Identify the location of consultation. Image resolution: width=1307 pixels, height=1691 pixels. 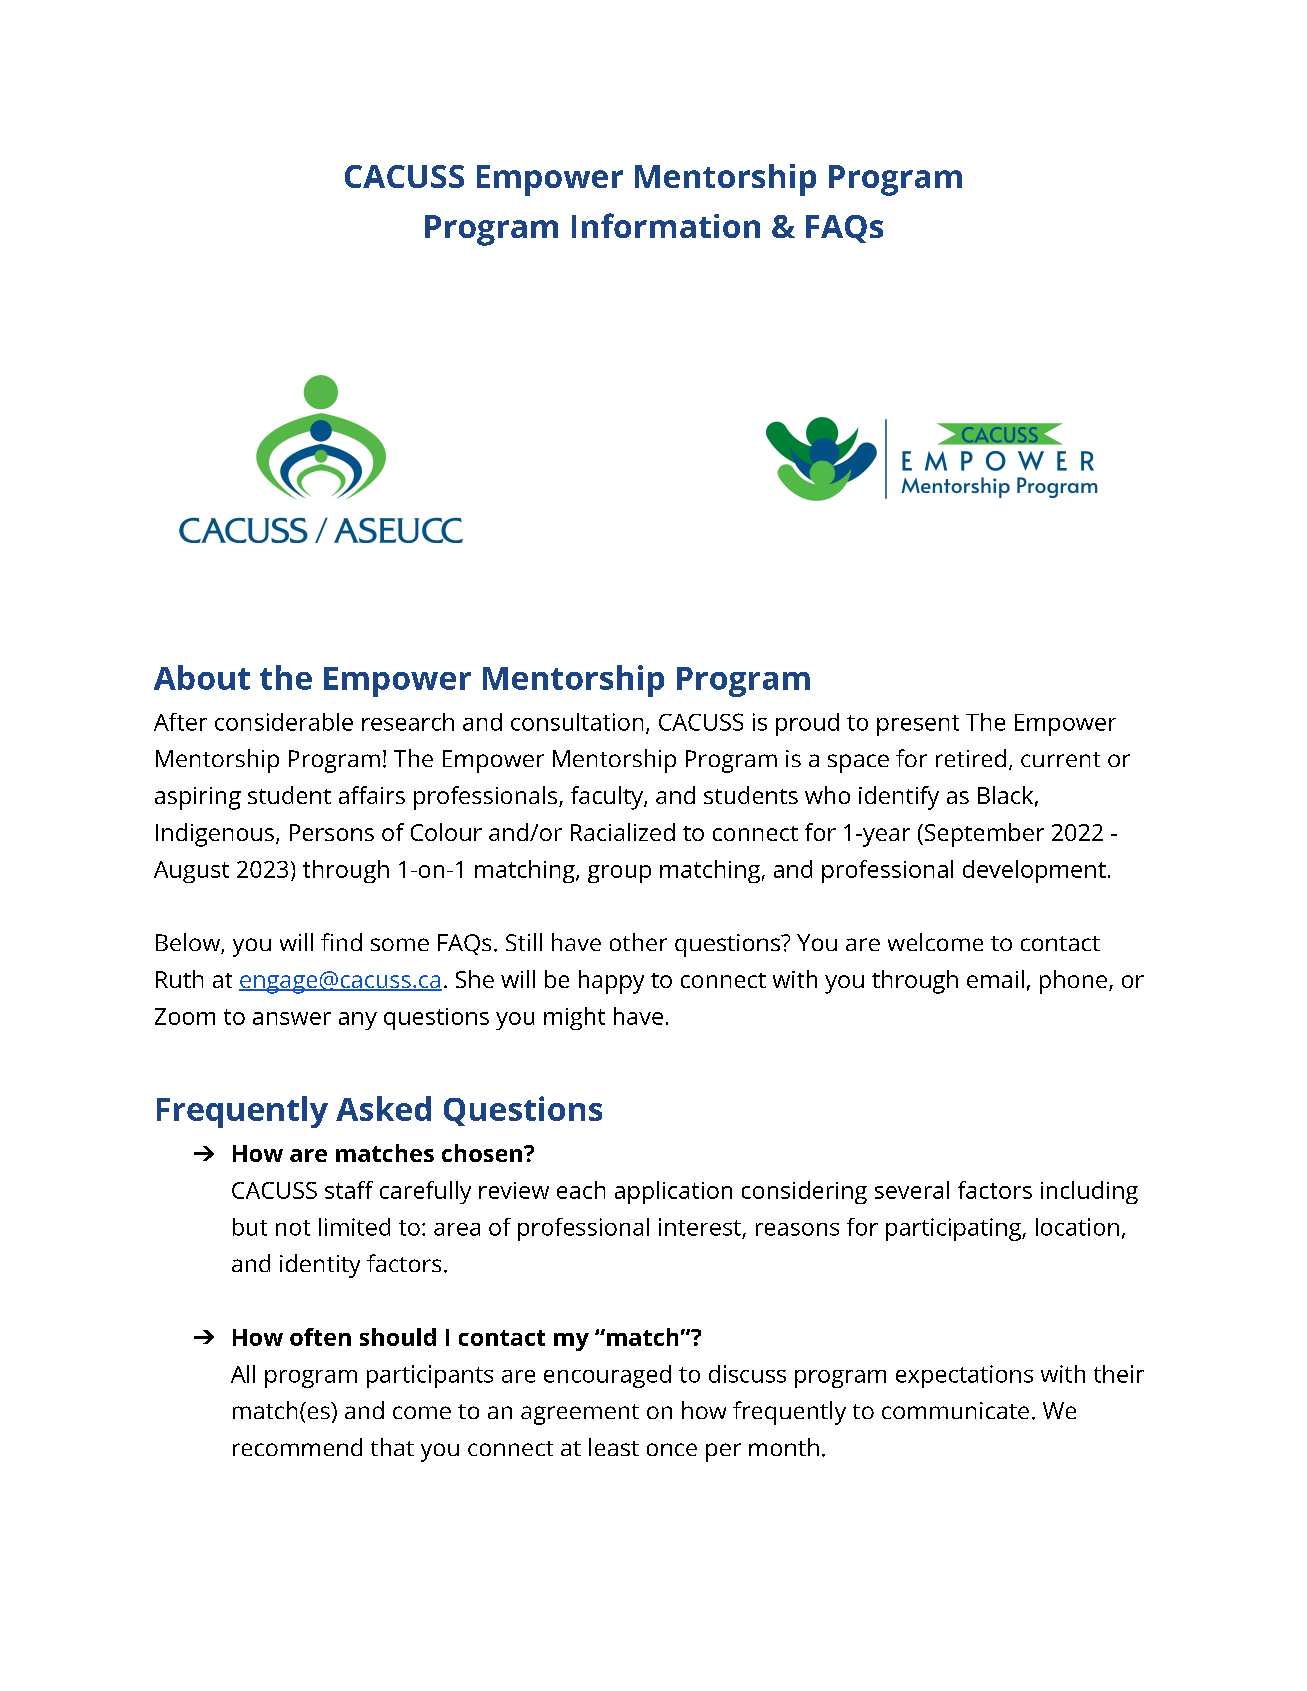
(577, 722).
